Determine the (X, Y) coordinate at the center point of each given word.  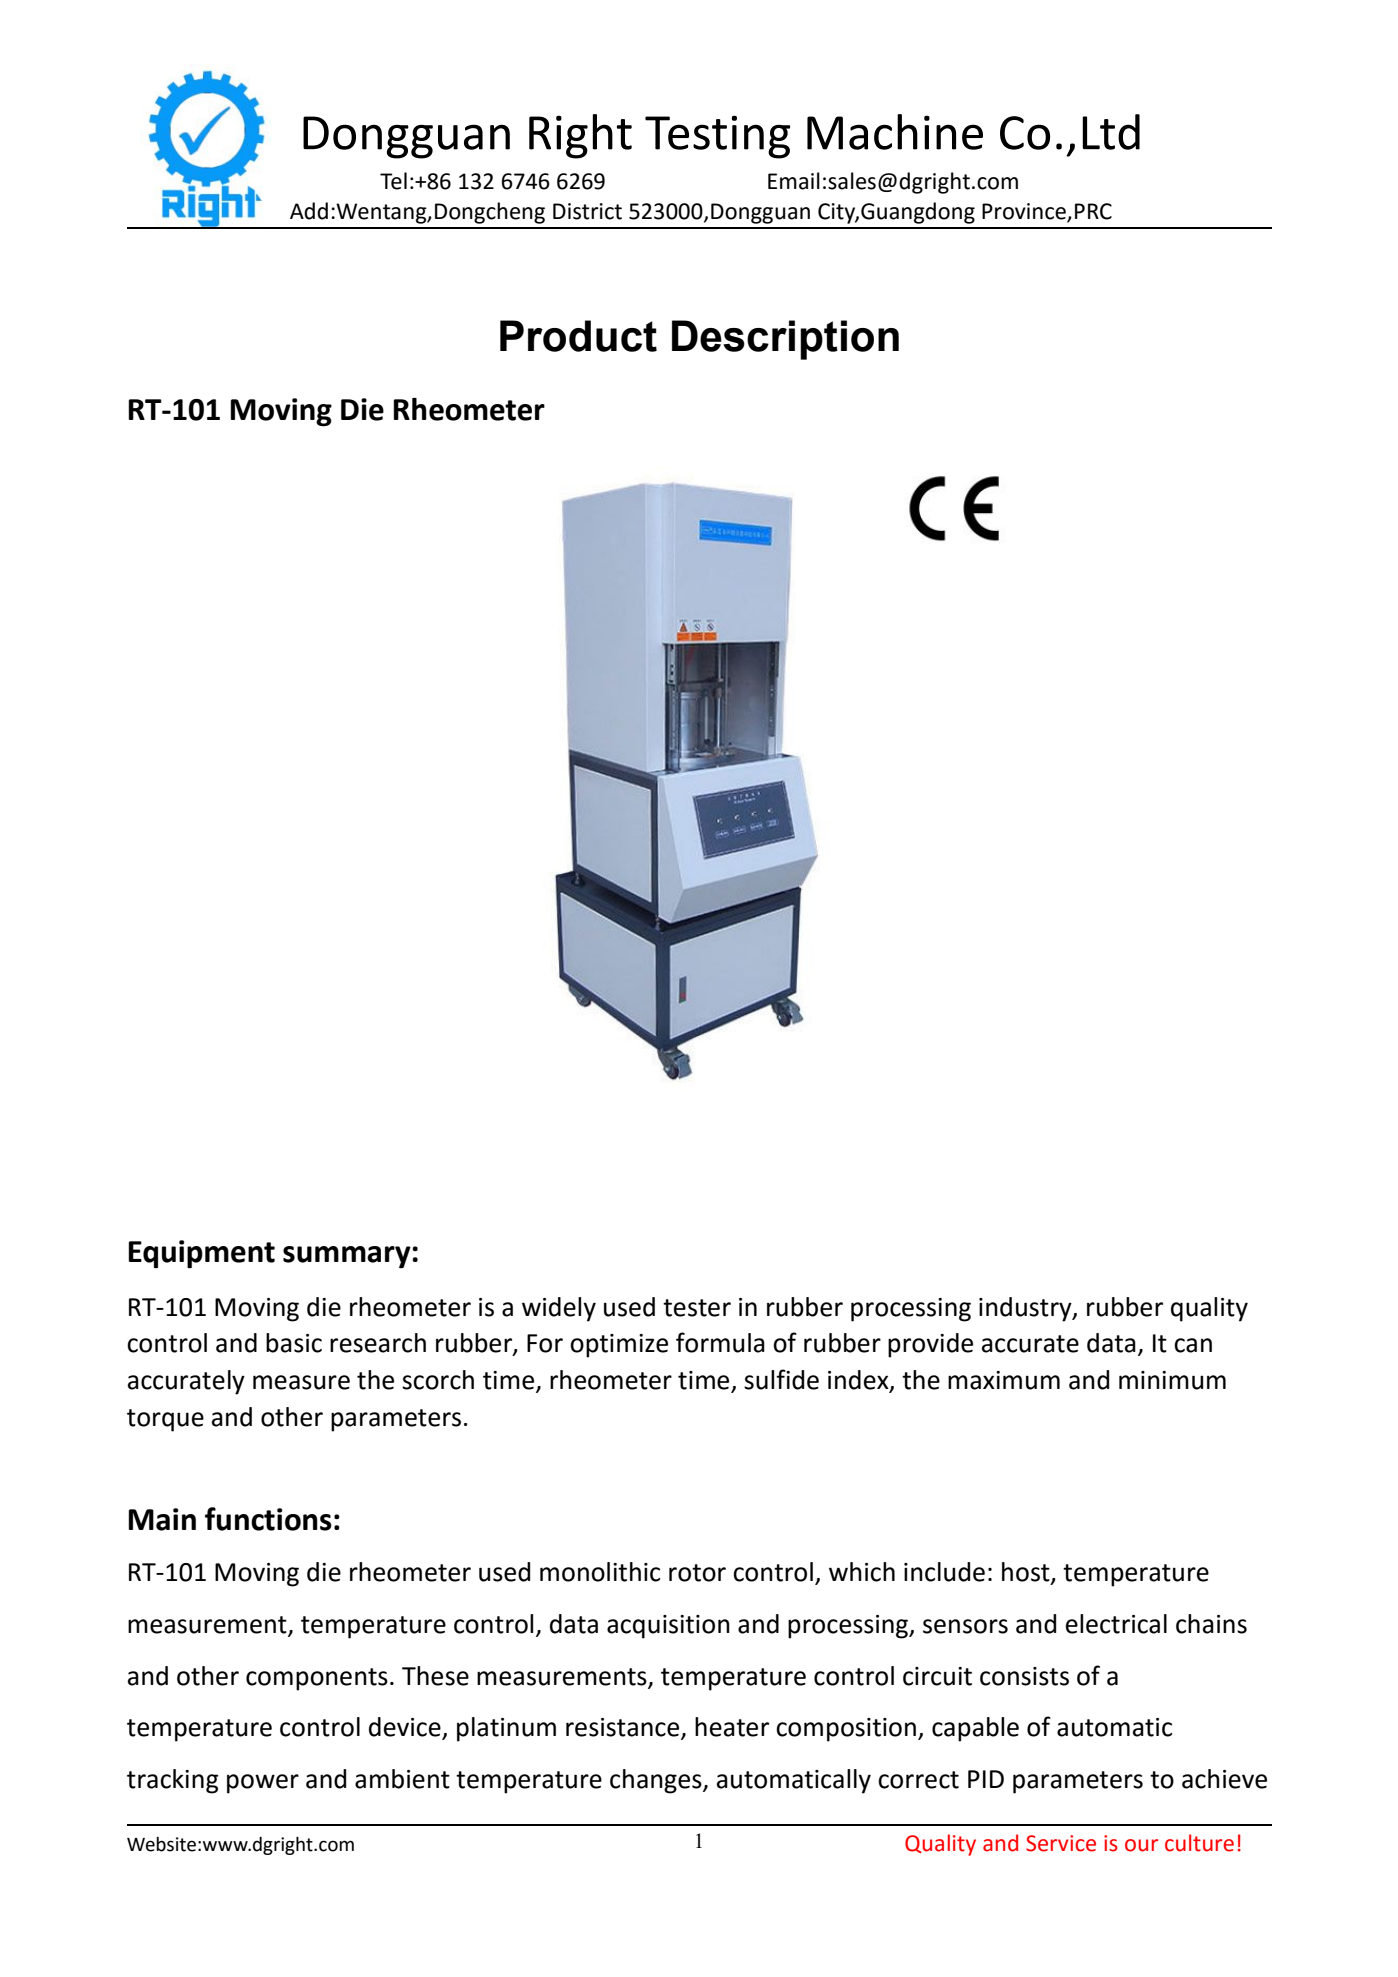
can (1193, 1345)
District (587, 211)
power (263, 1784)
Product (578, 336)
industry (1026, 1309)
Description (785, 340)
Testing (717, 137)
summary (348, 1257)
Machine (895, 132)
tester (697, 1308)
